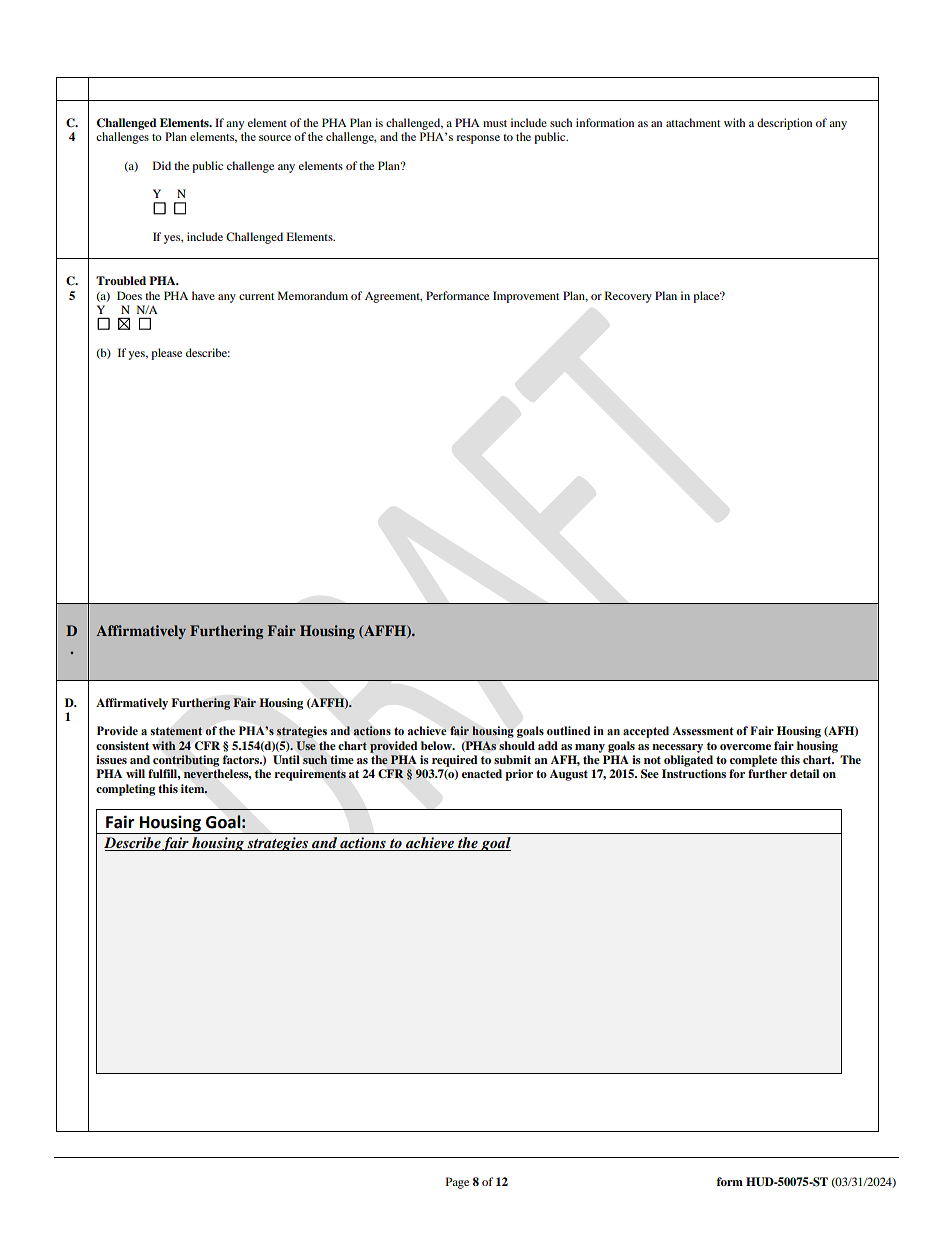  Describe the element at coordinates (482, 773) in the screenshot. I see `enacted` at that location.
